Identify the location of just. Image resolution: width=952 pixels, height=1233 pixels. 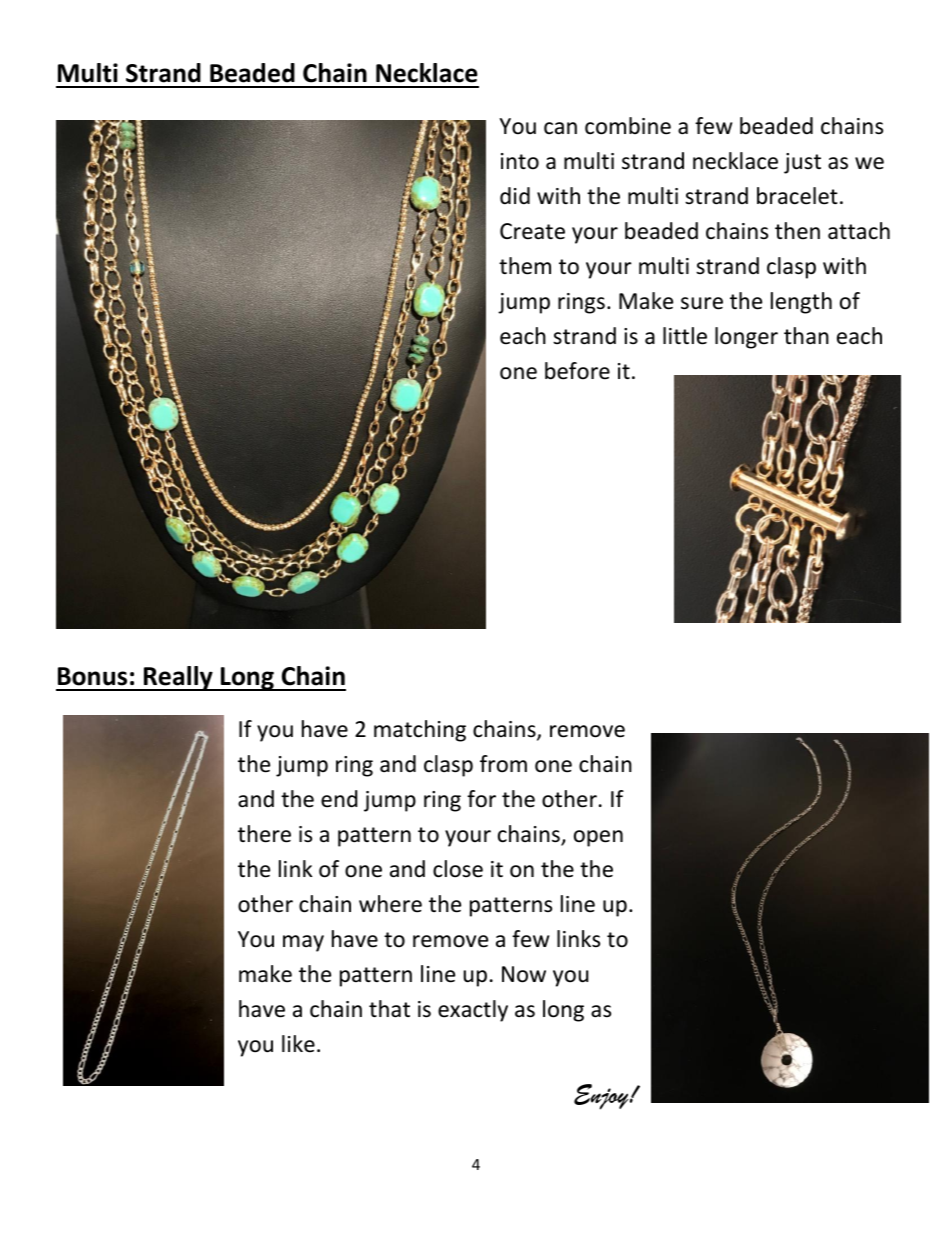
(802, 163).
